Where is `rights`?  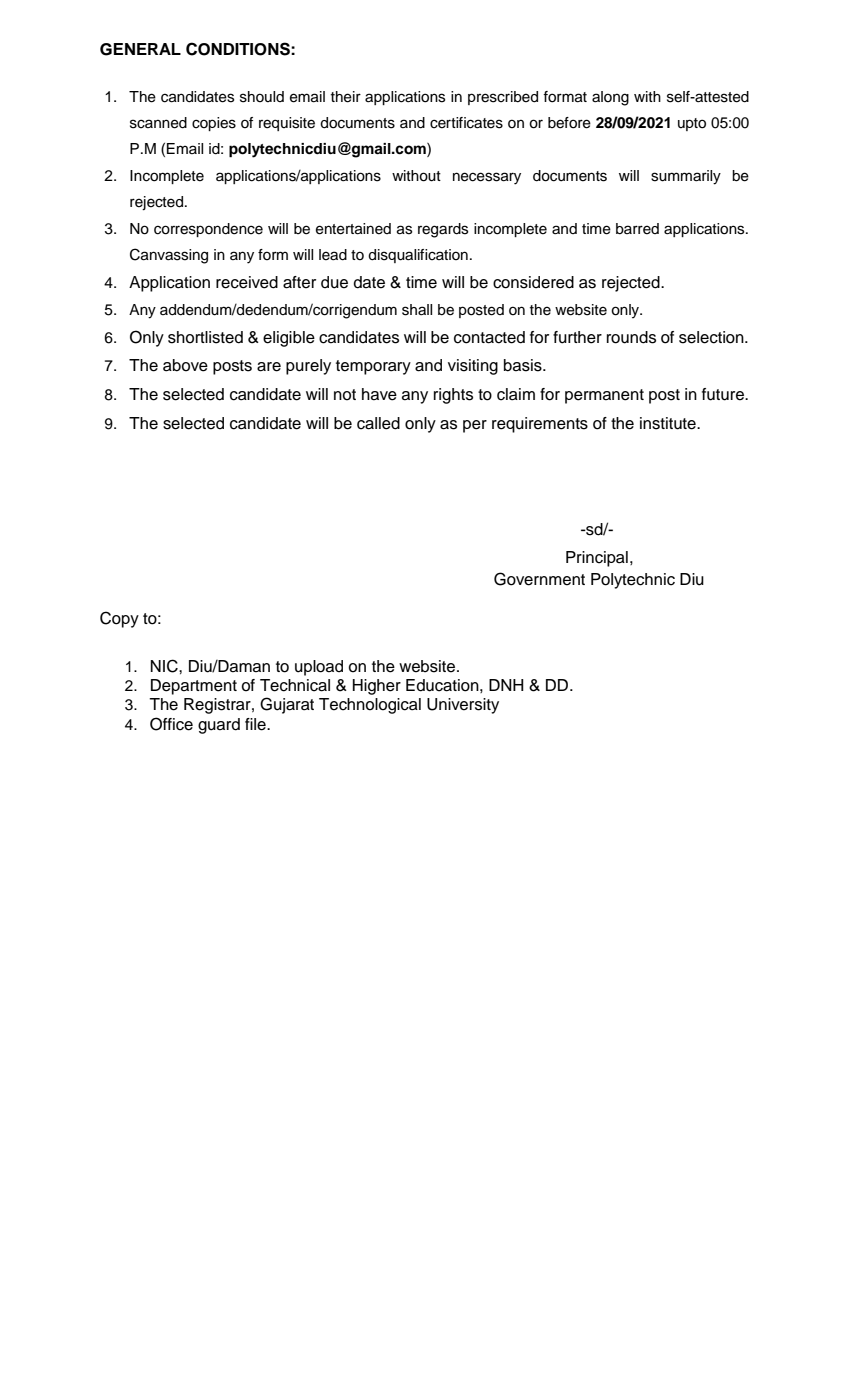
rights is located at coordinates (453, 396).
